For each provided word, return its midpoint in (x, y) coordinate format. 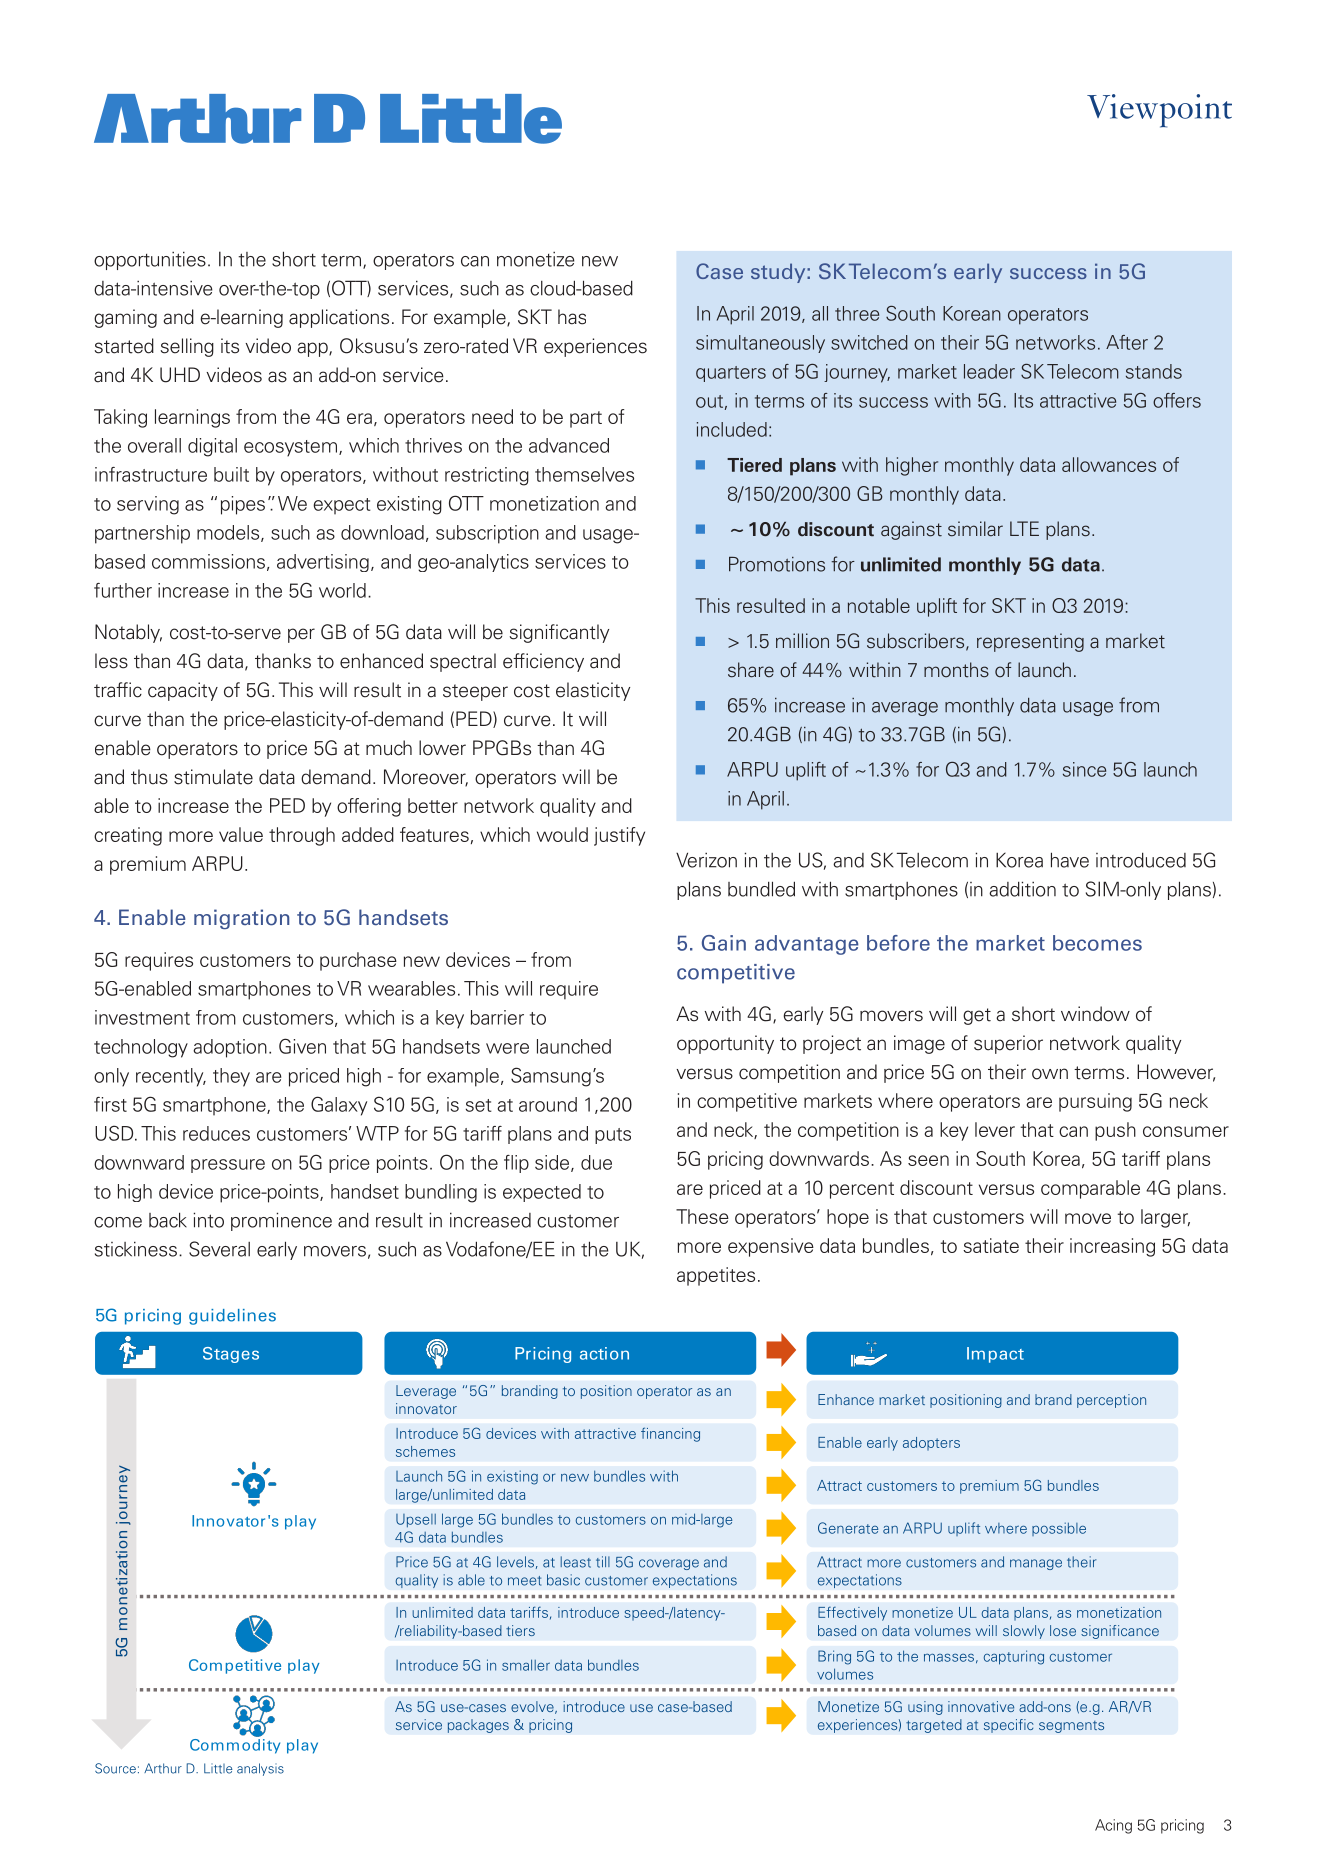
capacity (183, 691)
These (702, 1216)
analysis (260, 1769)
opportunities (150, 260)
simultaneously (760, 344)
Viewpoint (1159, 111)
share (751, 670)
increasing (1112, 1247)
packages (478, 1726)
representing (1030, 642)
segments (1071, 1727)
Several (219, 1249)
